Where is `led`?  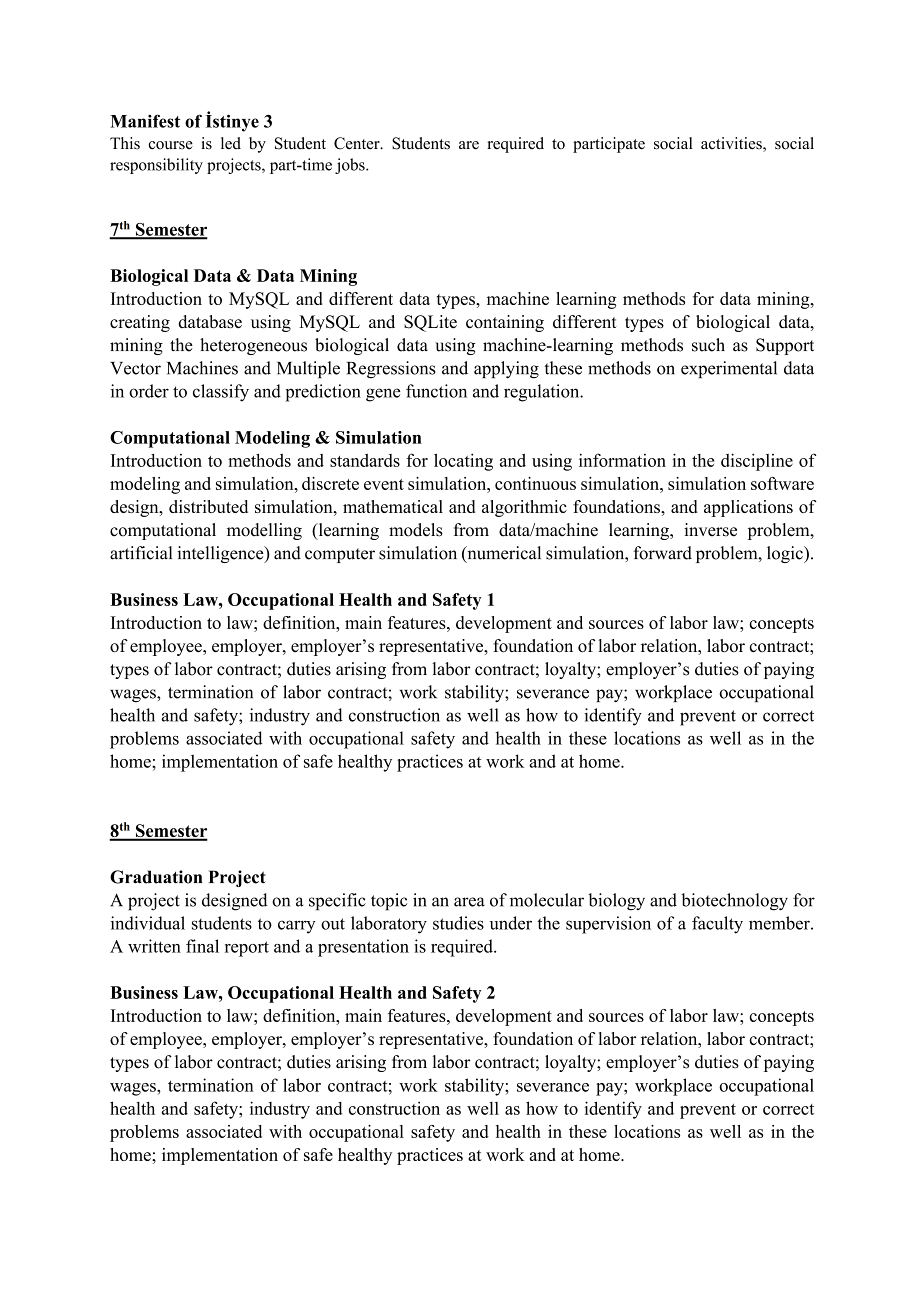
led is located at coordinates (231, 143).
